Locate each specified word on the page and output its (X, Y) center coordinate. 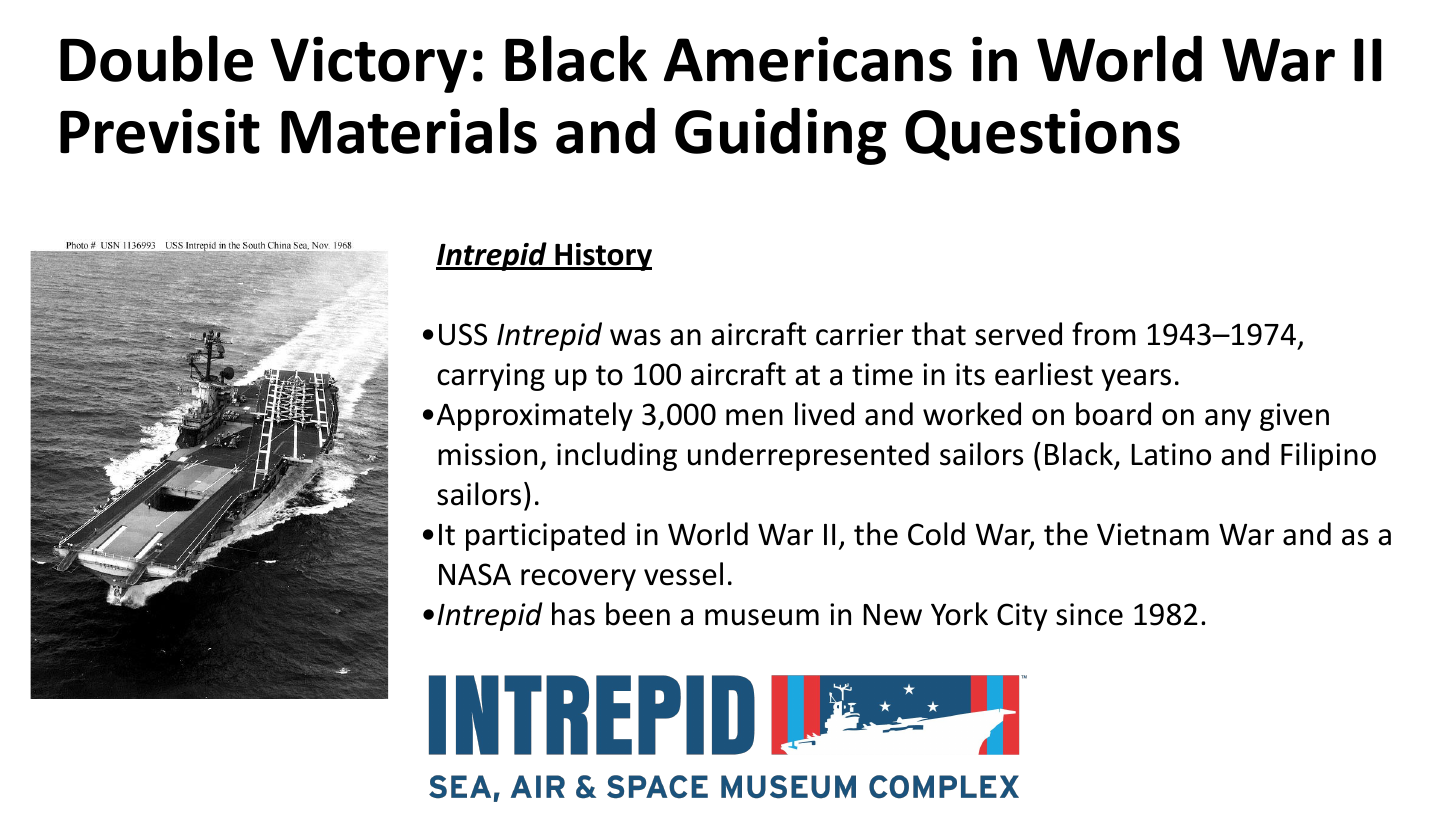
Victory (369, 64)
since (1089, 614)
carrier (859, 334)
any (1228, 420)
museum (762, 617)
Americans (808, 59)
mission (487, 454)
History (602, 257)
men (754, 417)
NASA (475, 574)
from (1104, 334)
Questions (1042, 134)
